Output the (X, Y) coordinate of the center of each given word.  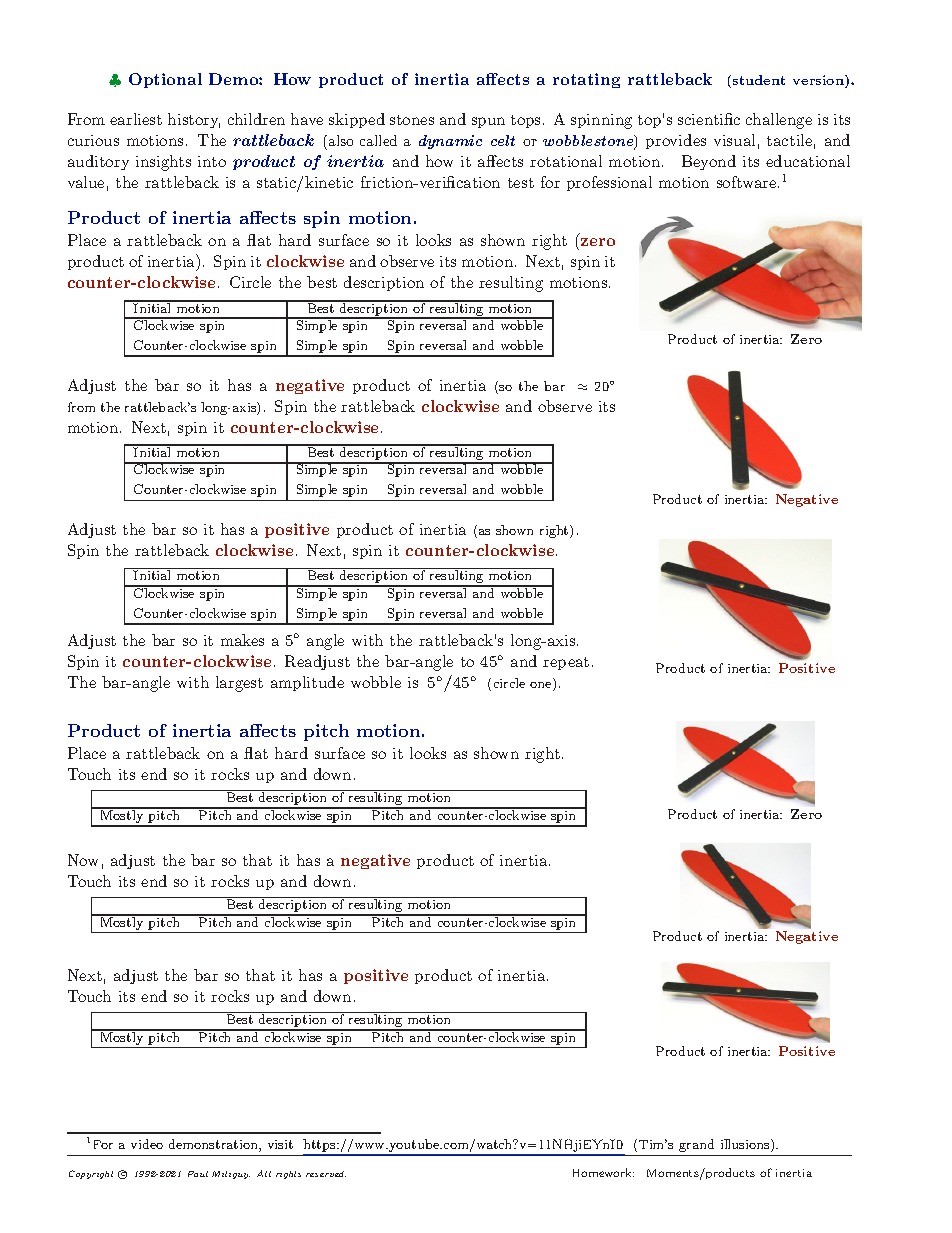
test (521, 183)
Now (83, 860)
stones (412, 120)
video (147, 1144)
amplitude (307, 683)
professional (609, 183)
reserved (326, 1174)
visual (734, 140)
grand (696, 1145)
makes (242, 640)
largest (239, 684)
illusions (746, 1145)
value (86, 182)
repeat (566, 663)
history (194, 120)
